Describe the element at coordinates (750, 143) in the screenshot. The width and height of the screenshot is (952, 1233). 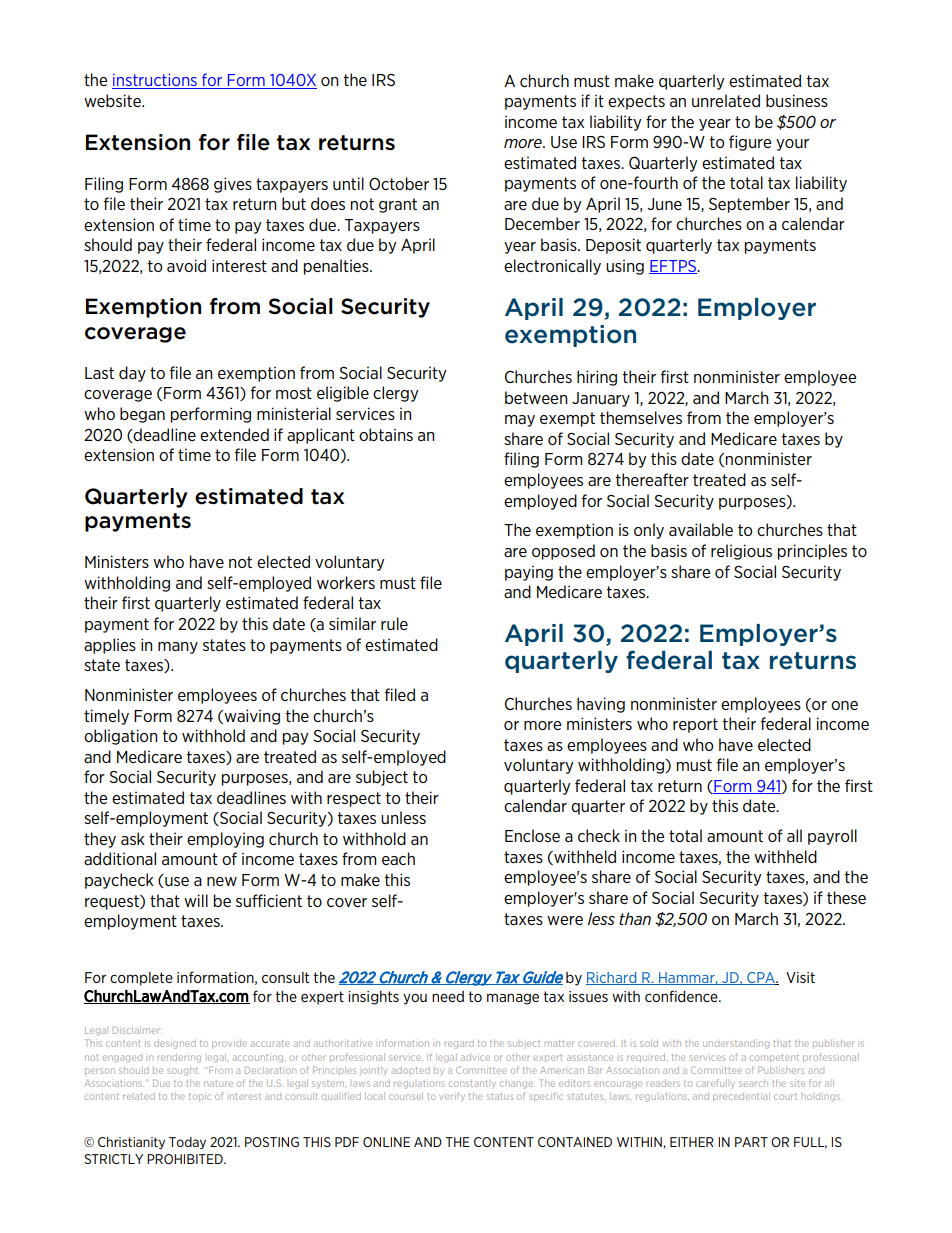
I see `figure` at that location.
